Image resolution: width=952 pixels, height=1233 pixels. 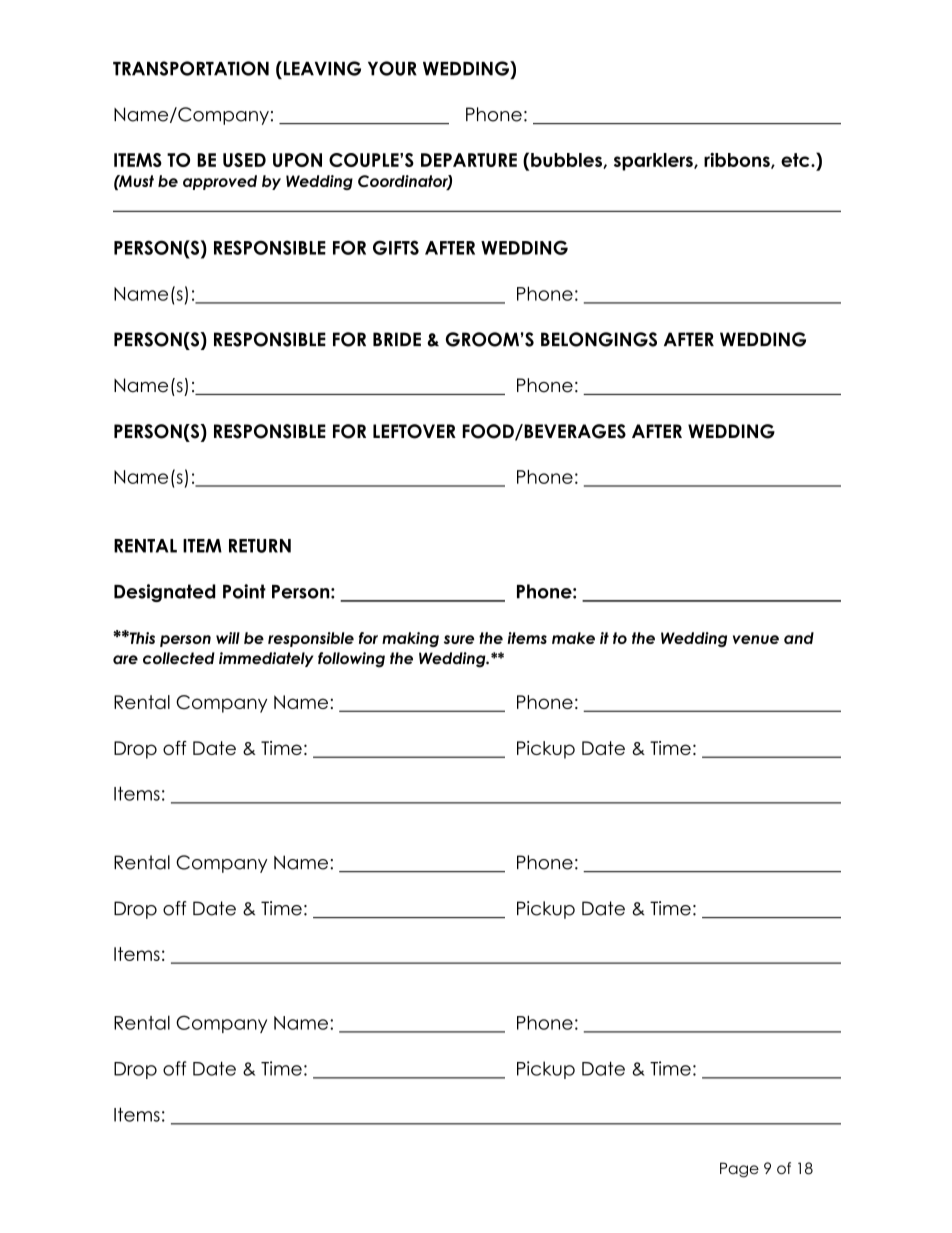 What do you see at coordinates (469, 160) in the screenshot?
I see `DEPARTURE` at bounding box center [469, 160].
